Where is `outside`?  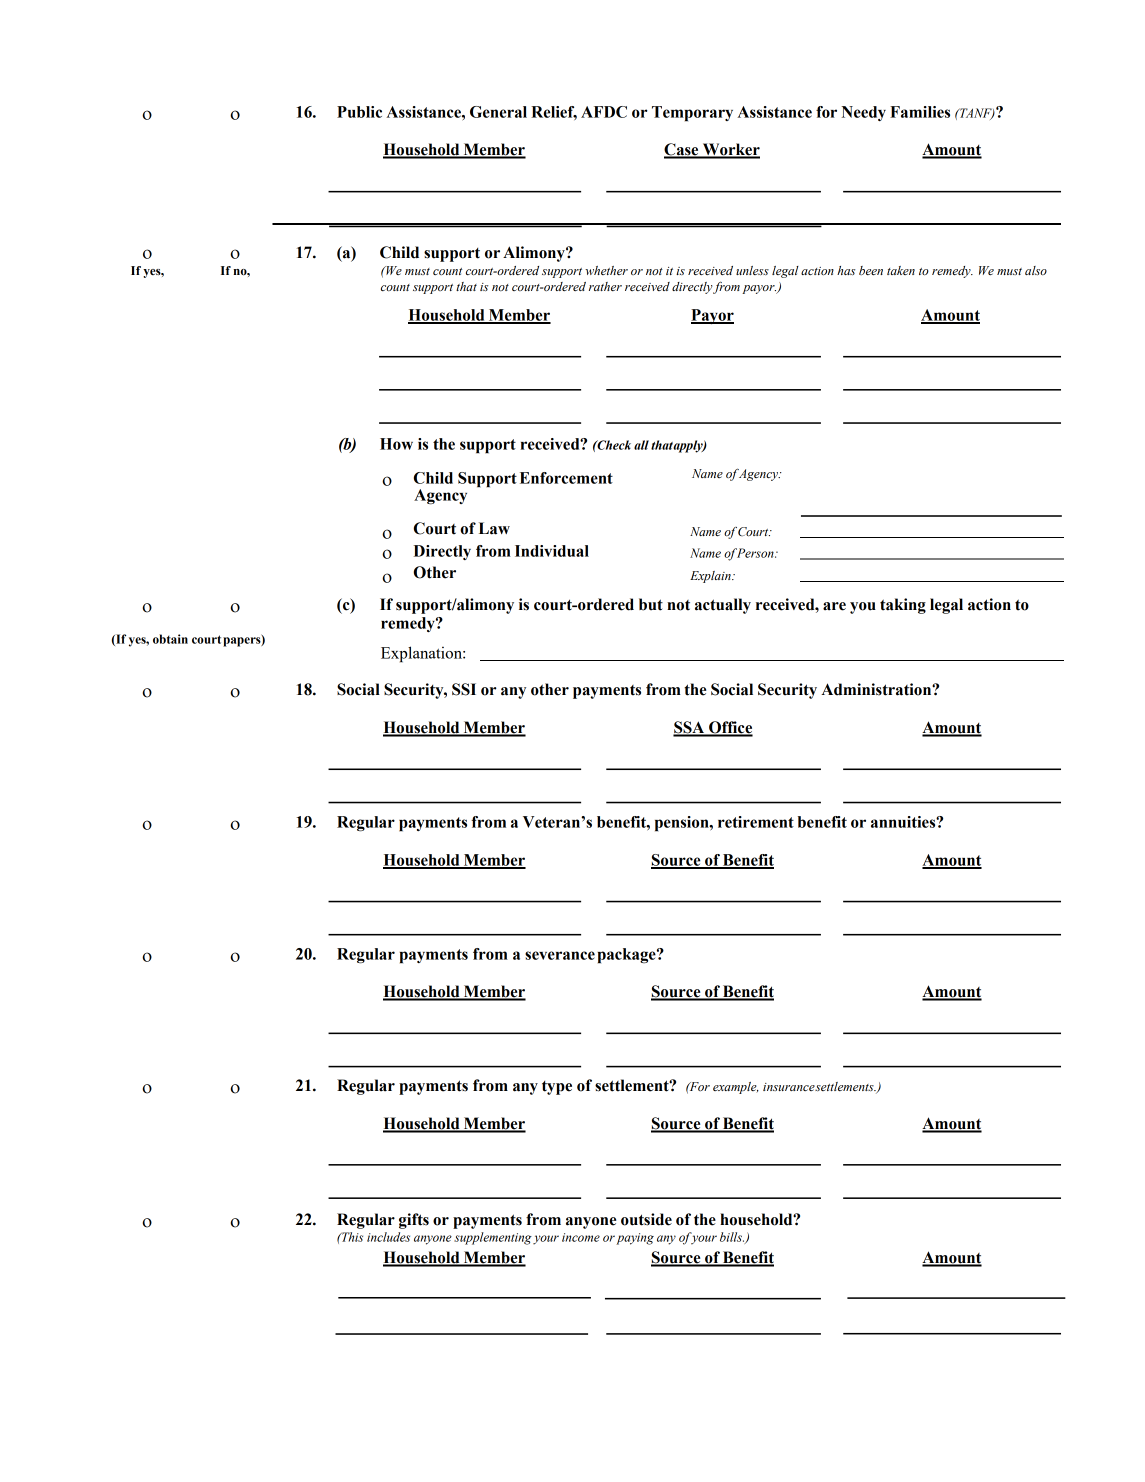 outside is located at coordinates (646, 1219).
